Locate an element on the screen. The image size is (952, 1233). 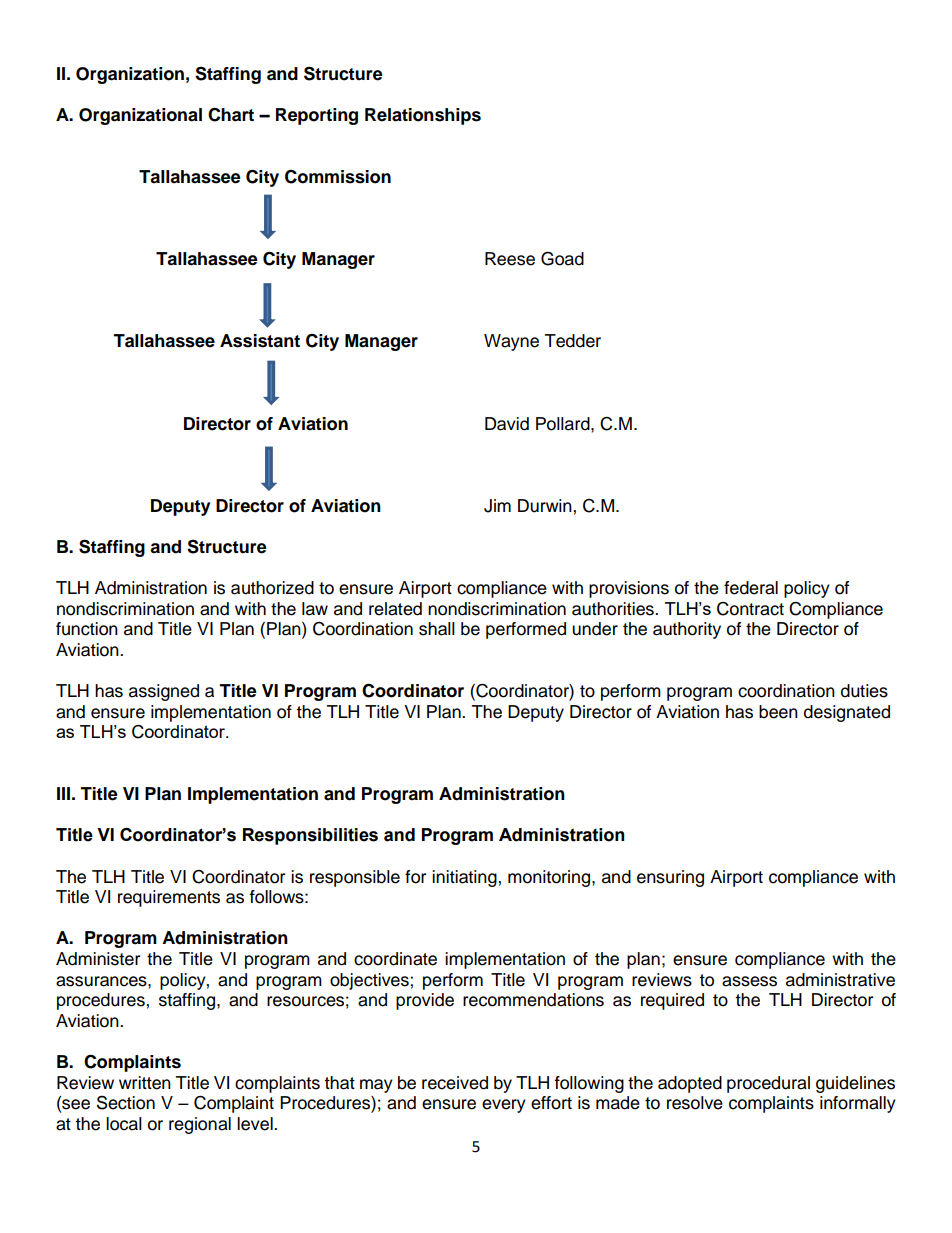
ensuring is located at coordinates (670, 878).
